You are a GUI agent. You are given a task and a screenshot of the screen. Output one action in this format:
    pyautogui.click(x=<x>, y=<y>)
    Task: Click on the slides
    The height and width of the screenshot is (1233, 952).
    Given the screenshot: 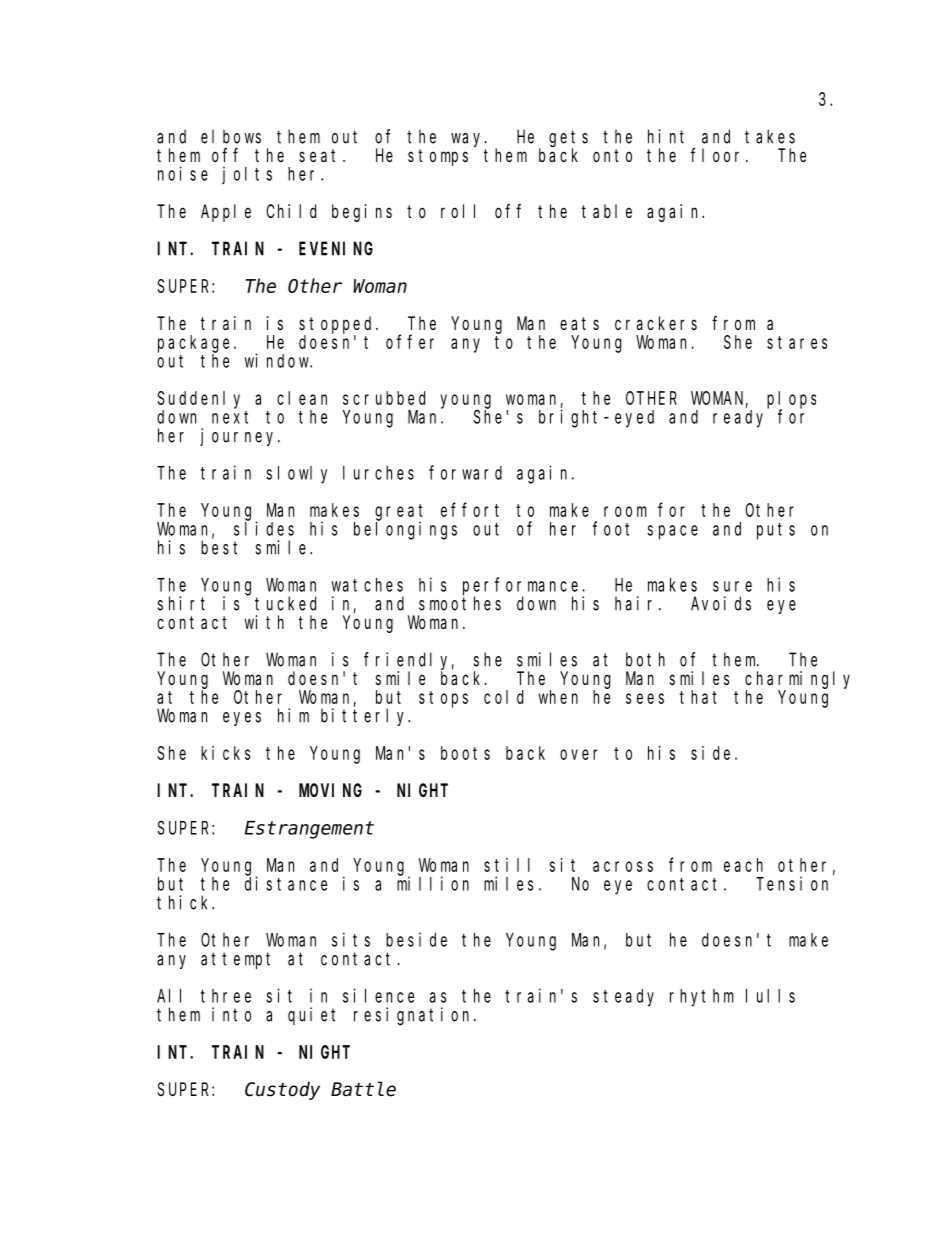 What is the action you would take?
    pyautogui.click(x=264, y=528)
